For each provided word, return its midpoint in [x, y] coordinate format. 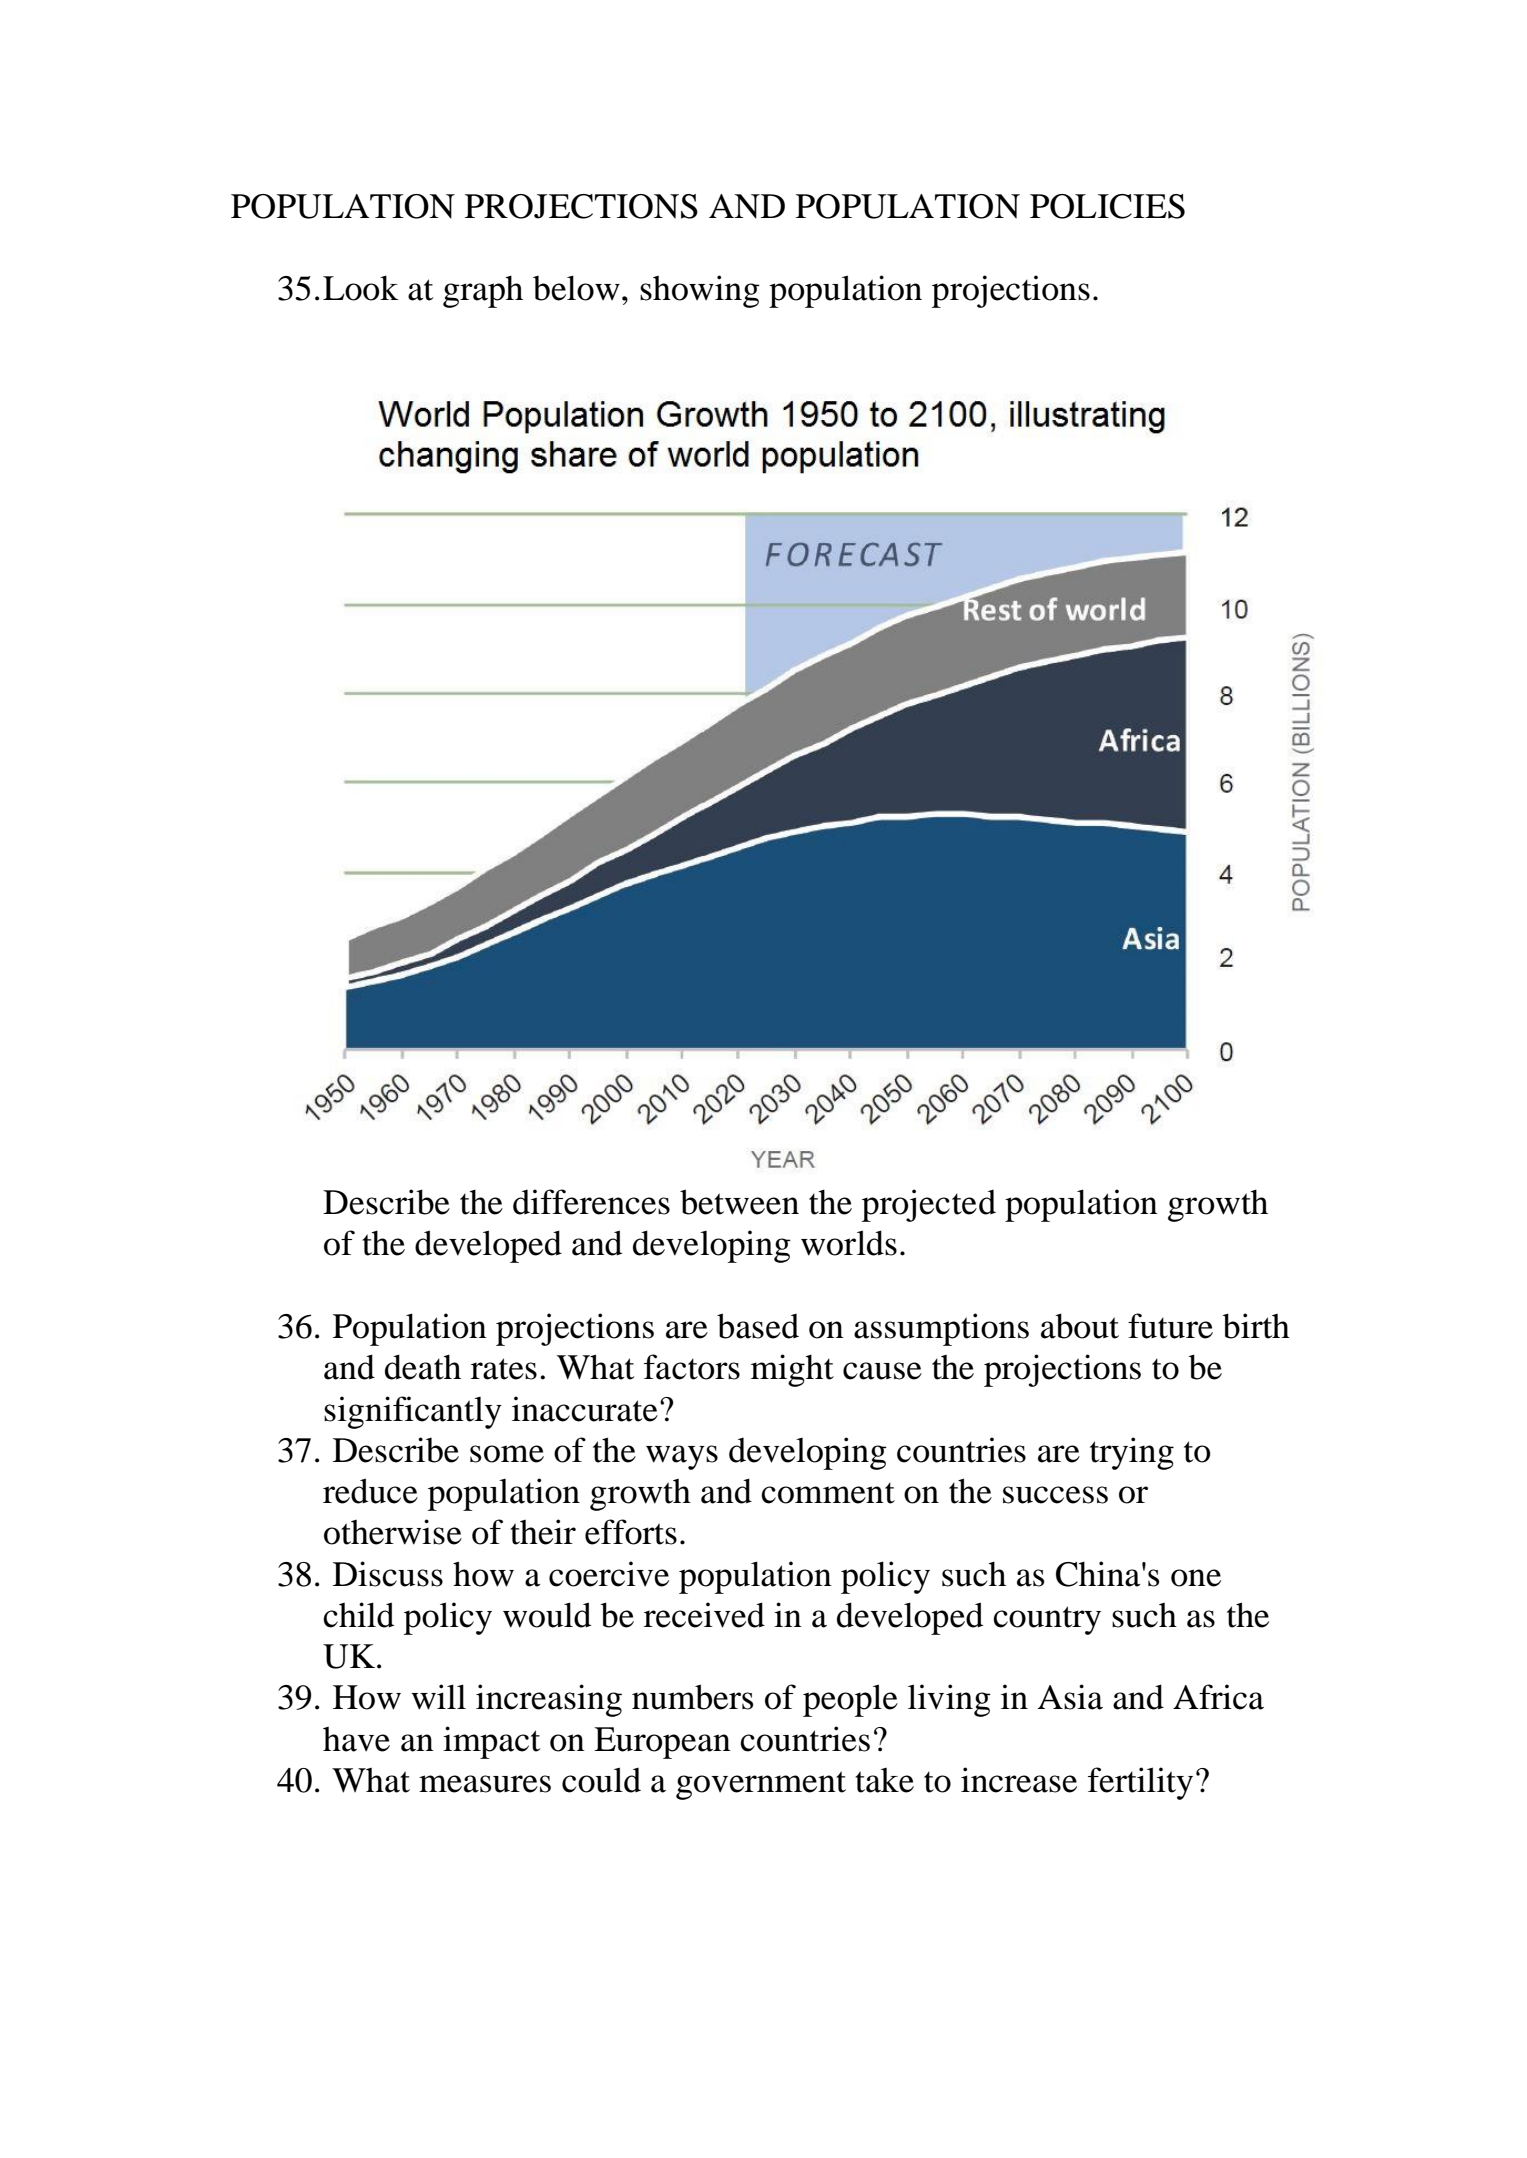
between [739, 1202]
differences [591, 1202]
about [1080, 1326]
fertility [1140, 1783]
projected [929, 1205]
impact [491, 1742]
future [1170, 1326]
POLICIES [1107, 206]
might [792, 1370]
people [850, 1700]
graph [483, 292]
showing [700, 291]
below [576, 288]
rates [504, 1369]
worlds [849, 1243]
